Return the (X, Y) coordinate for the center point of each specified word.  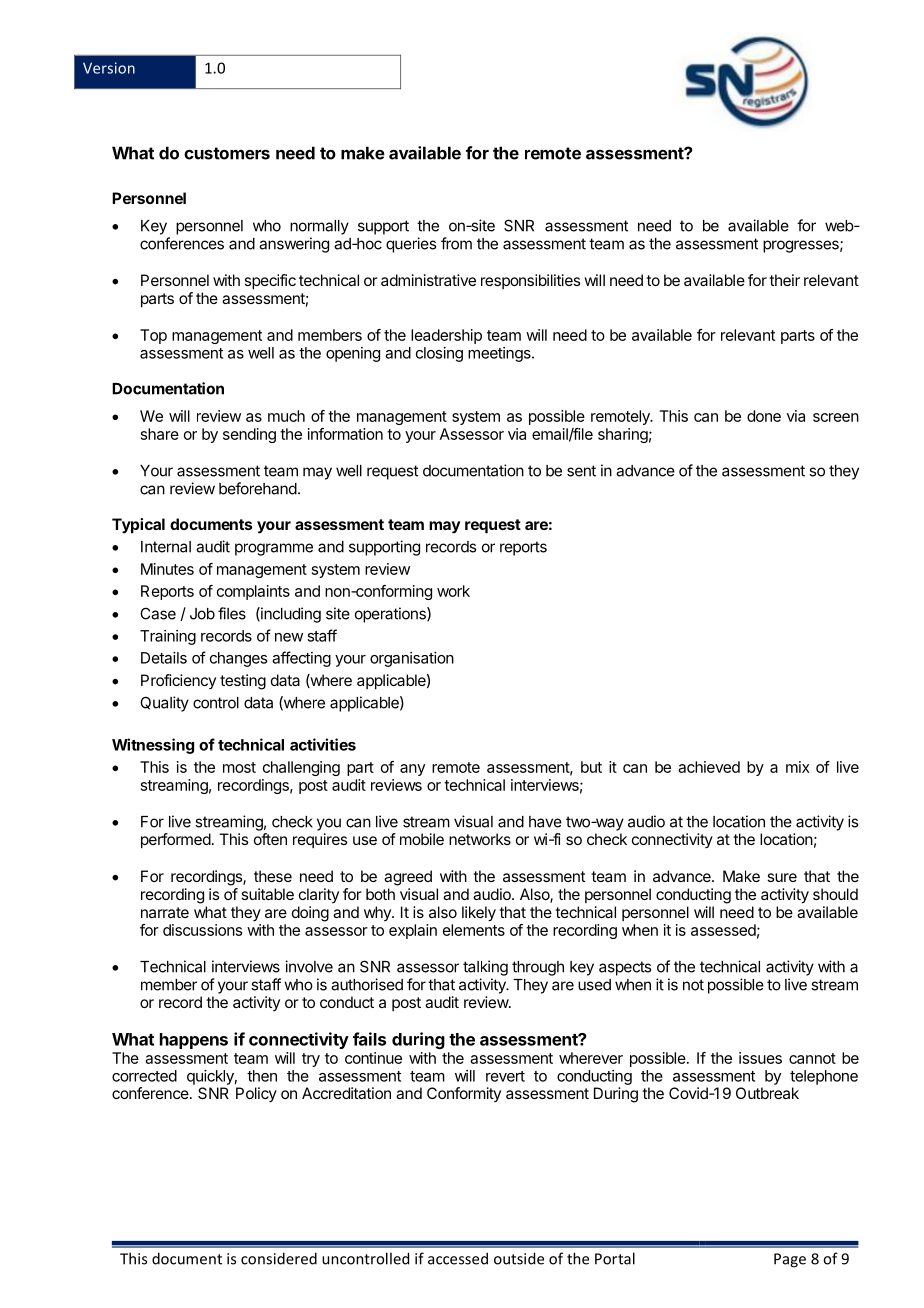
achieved (709, 767)
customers (227, 153)
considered (279, 1258)
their (784, 280)
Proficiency (178, 681)
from (456, 243)
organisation (412, 659)
